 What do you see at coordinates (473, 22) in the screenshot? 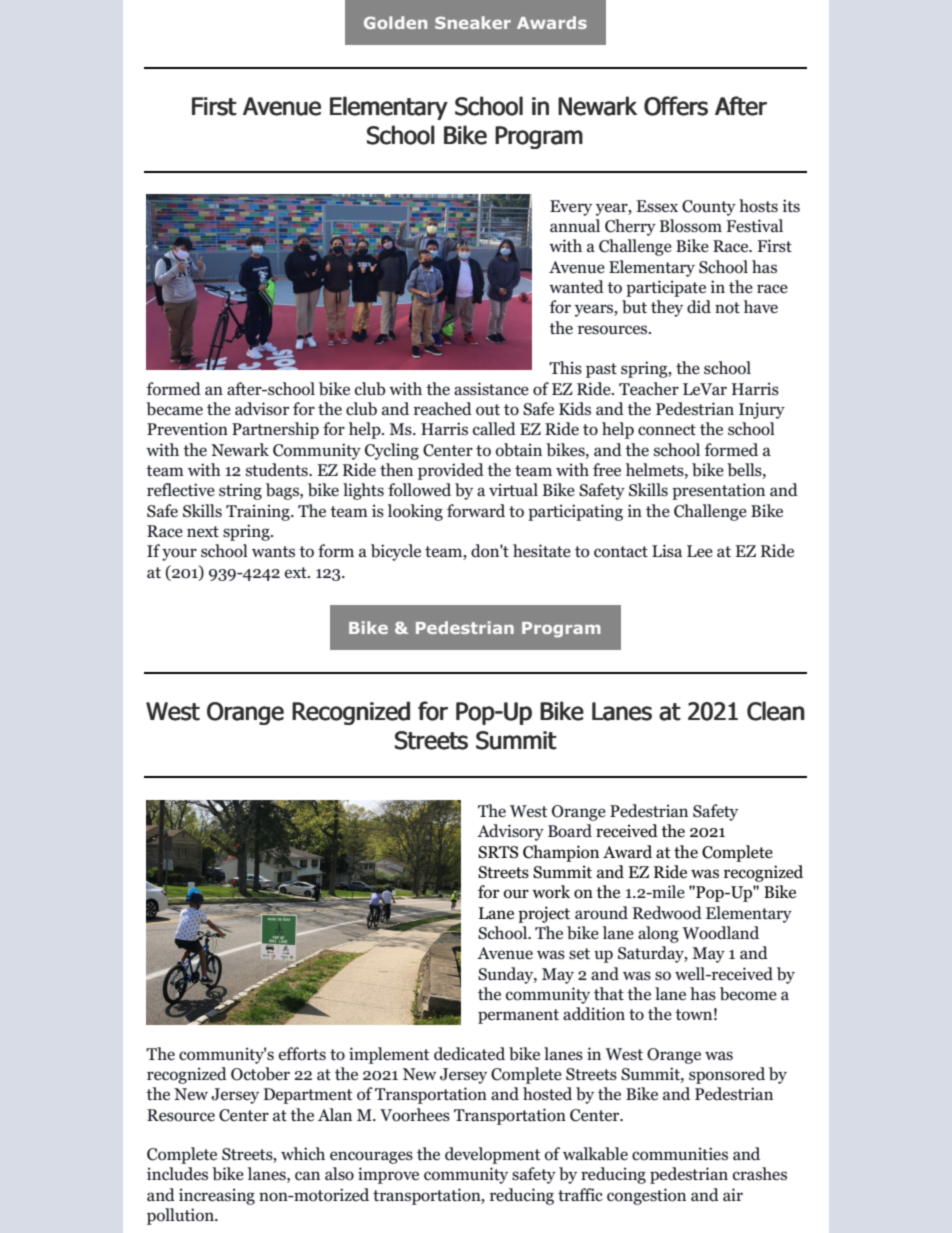
I see `Sneaker` at bounding box center [473, 22].
